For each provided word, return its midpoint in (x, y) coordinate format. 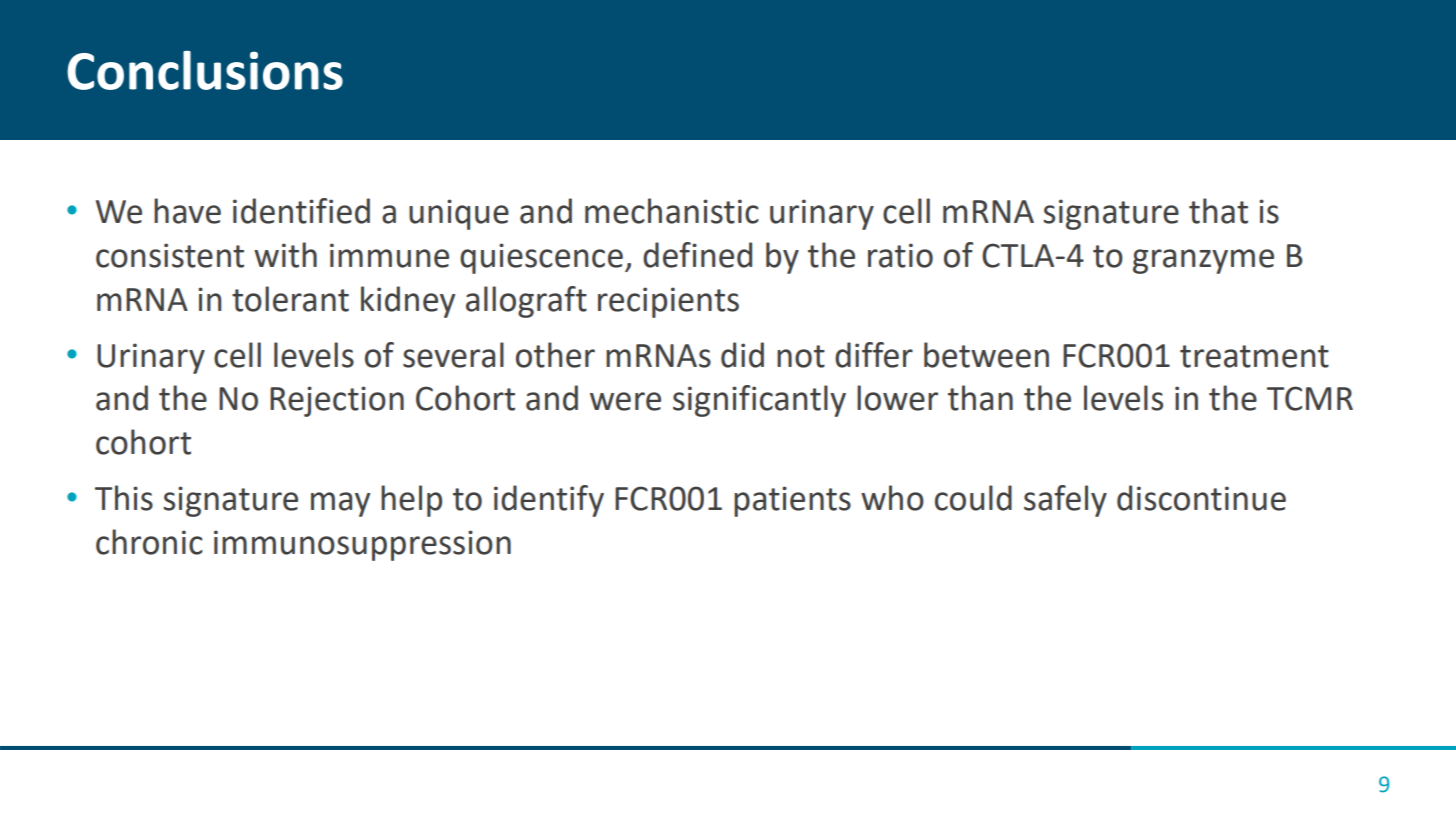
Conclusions (205, 70)
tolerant (290, 299)
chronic (149, 542)
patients (792, 501)
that (1218, 211)
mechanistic (672, 211)
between (986, 355)
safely (1065, 501)
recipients (668, 302)
